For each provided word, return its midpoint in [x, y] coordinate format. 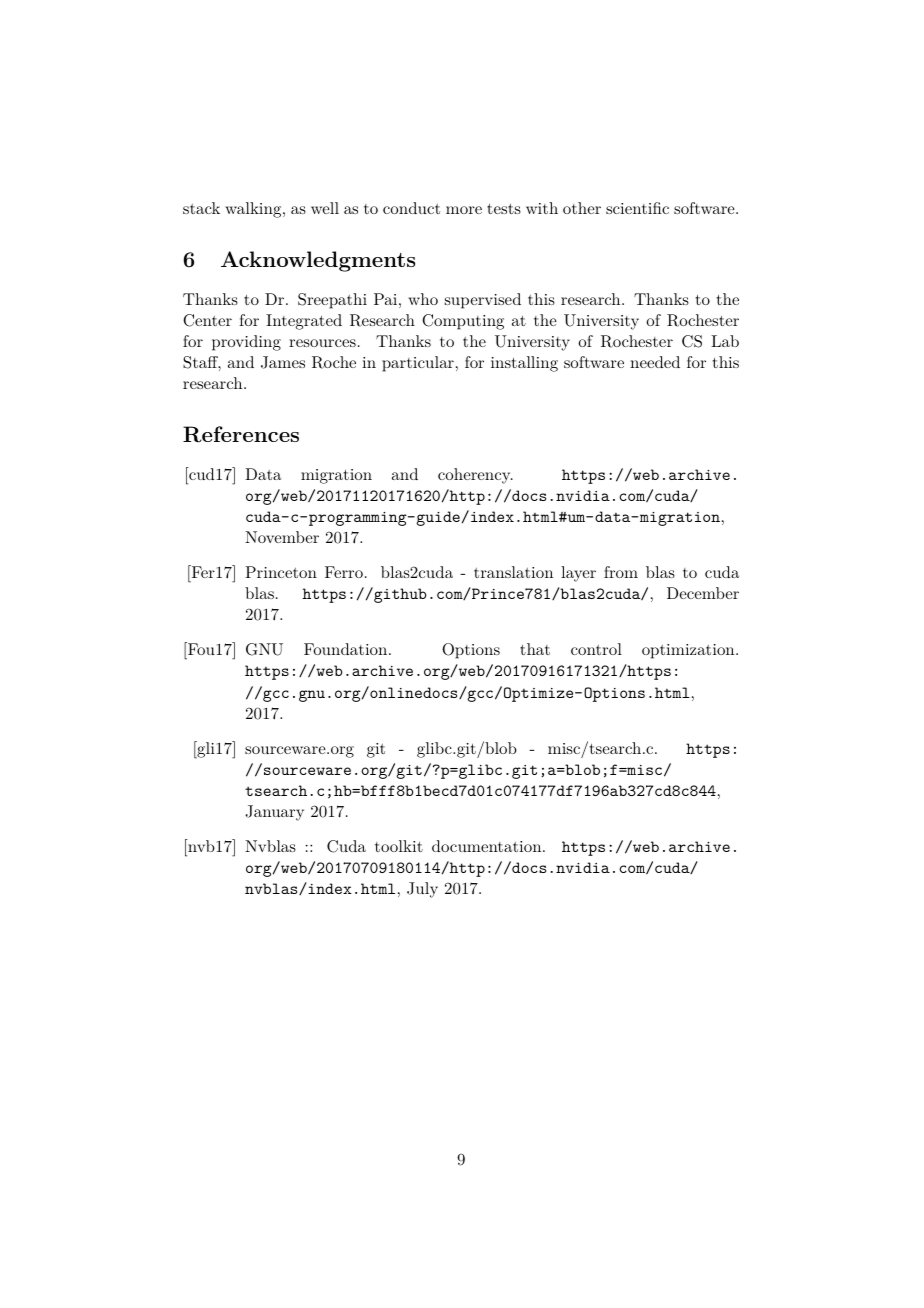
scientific [637, 208]
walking [254, 210]
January [274, 813]
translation [513, 572]
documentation [488, 846]
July [422, 890]
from [621, 572]
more [464, 210]
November [282, 537]
